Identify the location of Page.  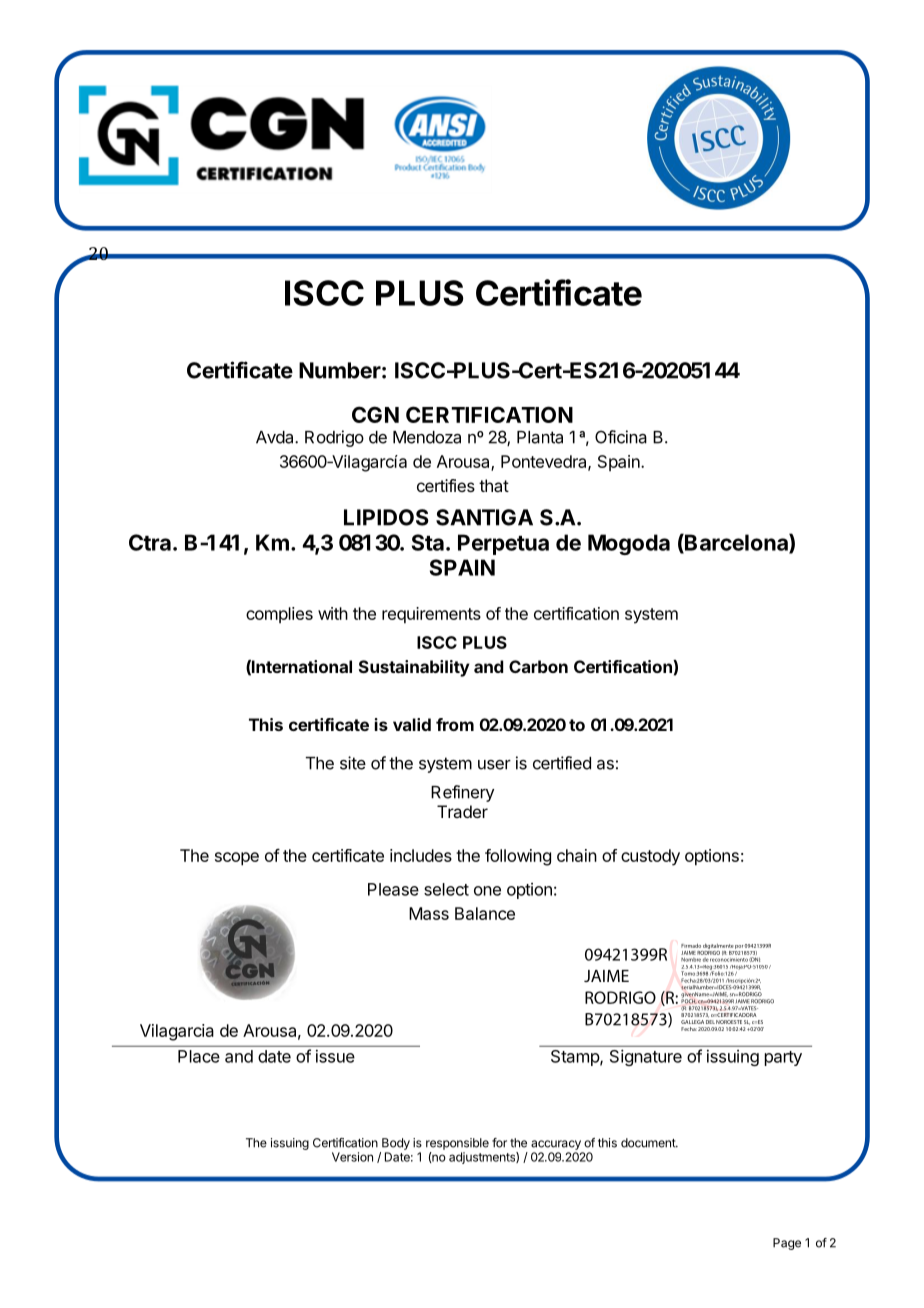
(787, 1244).
